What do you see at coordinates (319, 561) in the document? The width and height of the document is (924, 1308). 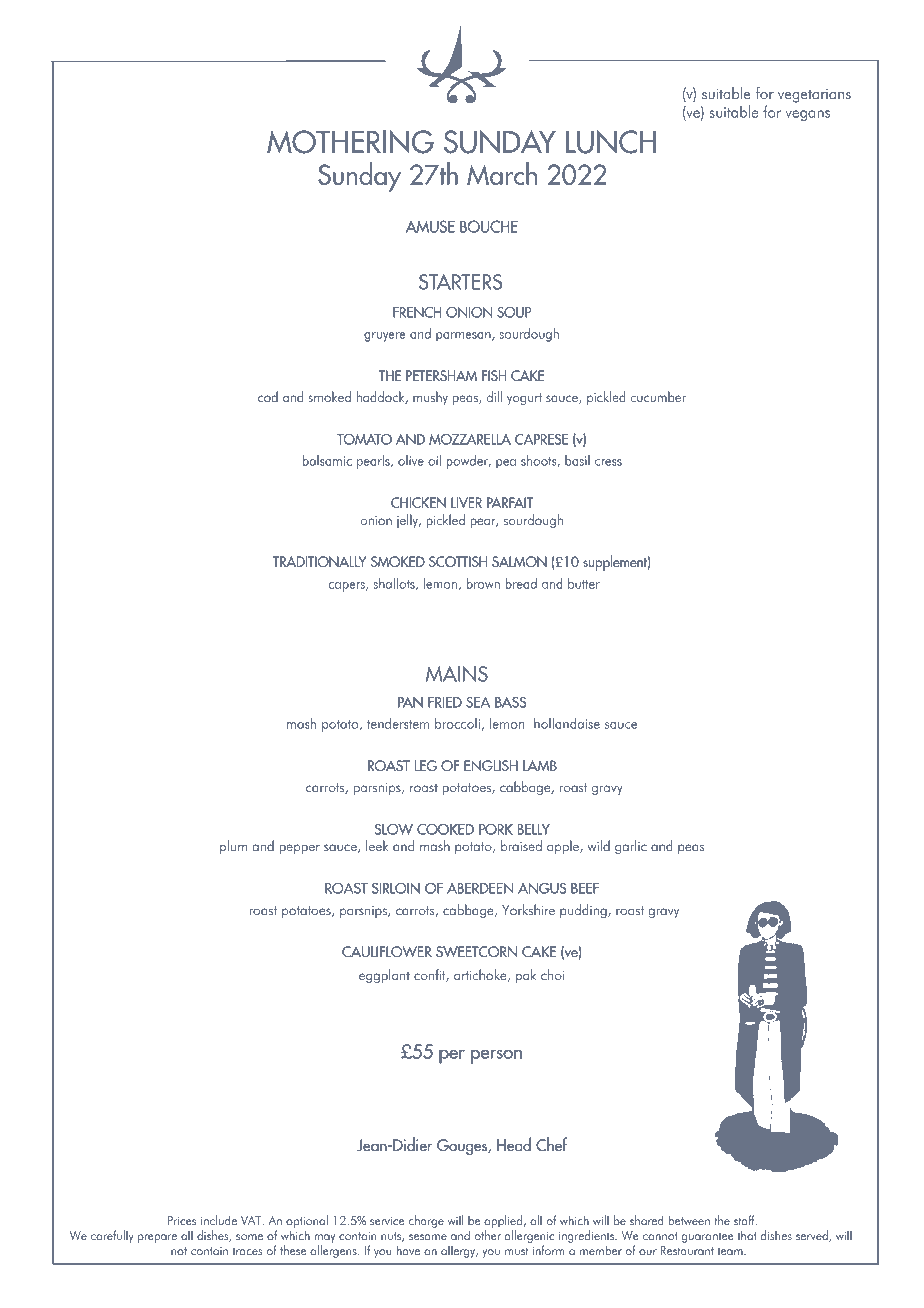 I see `TRADITIONALLY` at bounding box center [319, 561].
